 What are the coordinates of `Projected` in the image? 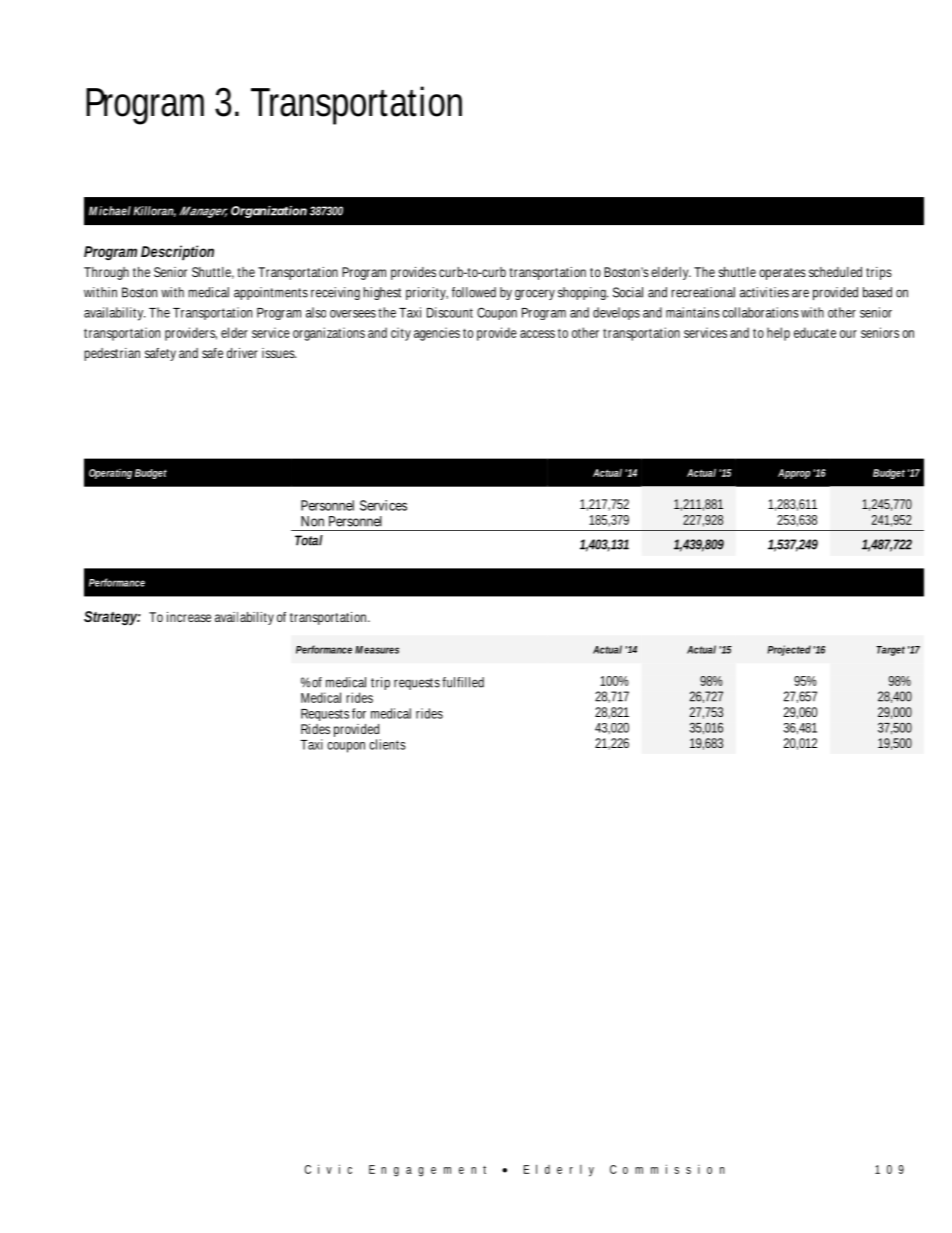 It's located at (789, 650).
